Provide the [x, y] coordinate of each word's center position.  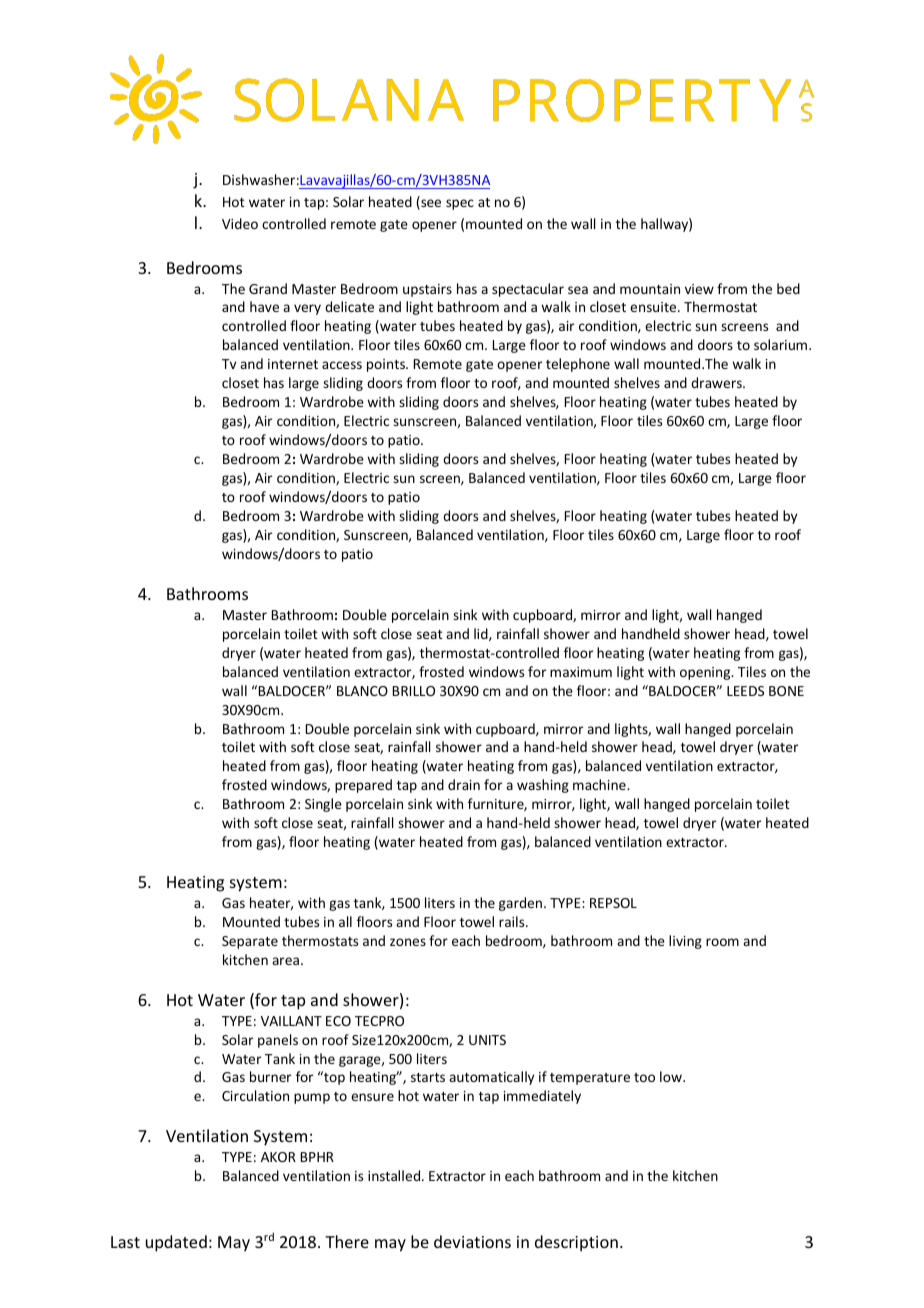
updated [176, 1243]
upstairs [427, 290]
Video [240, 223]
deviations [472, 1241]
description [576, 1243]
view [699, 289]
